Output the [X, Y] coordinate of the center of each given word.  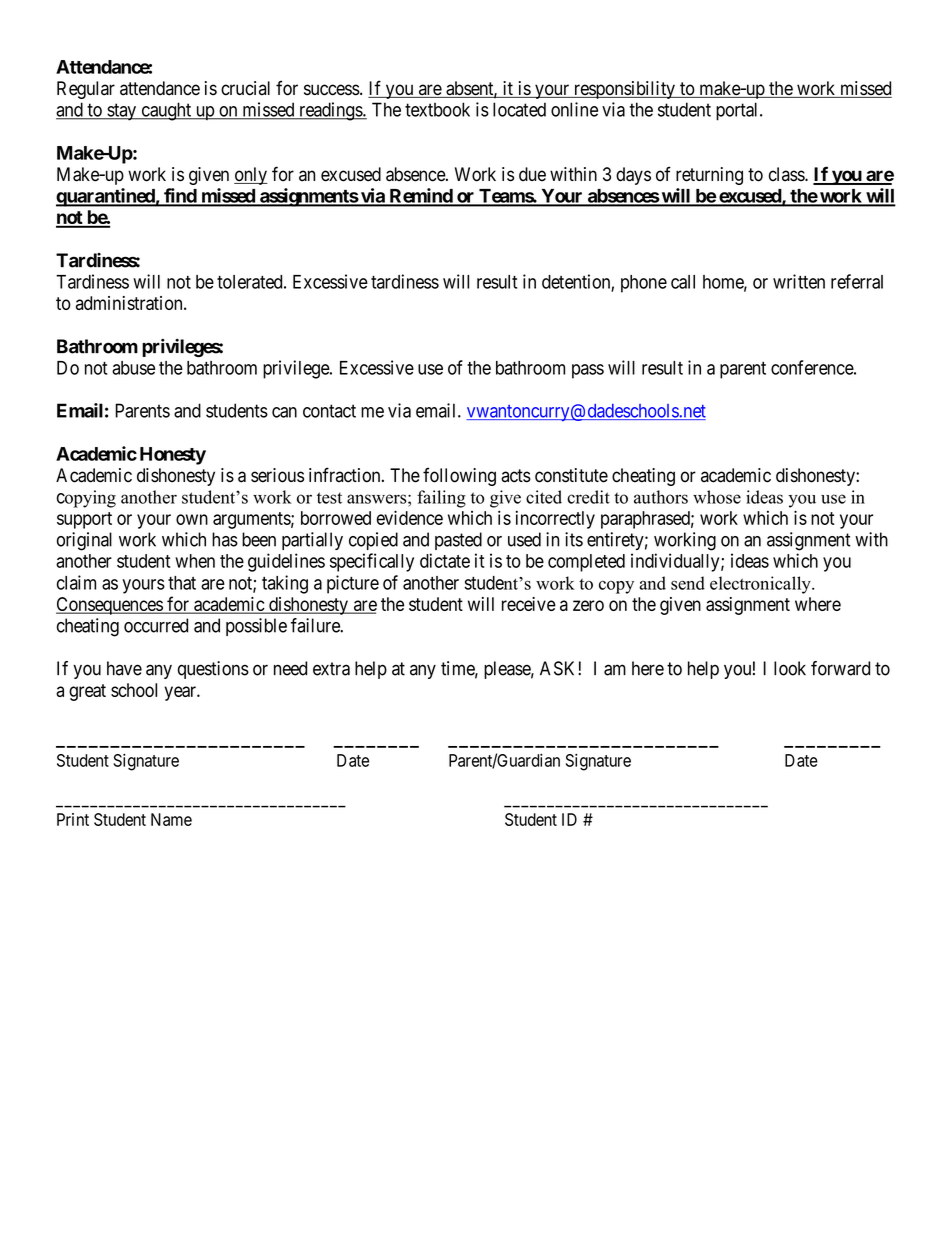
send [688, 583]
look [790, 668]
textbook [437, 109]
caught [166, 111]
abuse [133, 368]
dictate [445, 560]
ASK [559, 668]
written [799, 281]
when [195, 561]
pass [588, 371]
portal [738, 111]
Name [171, 819]
